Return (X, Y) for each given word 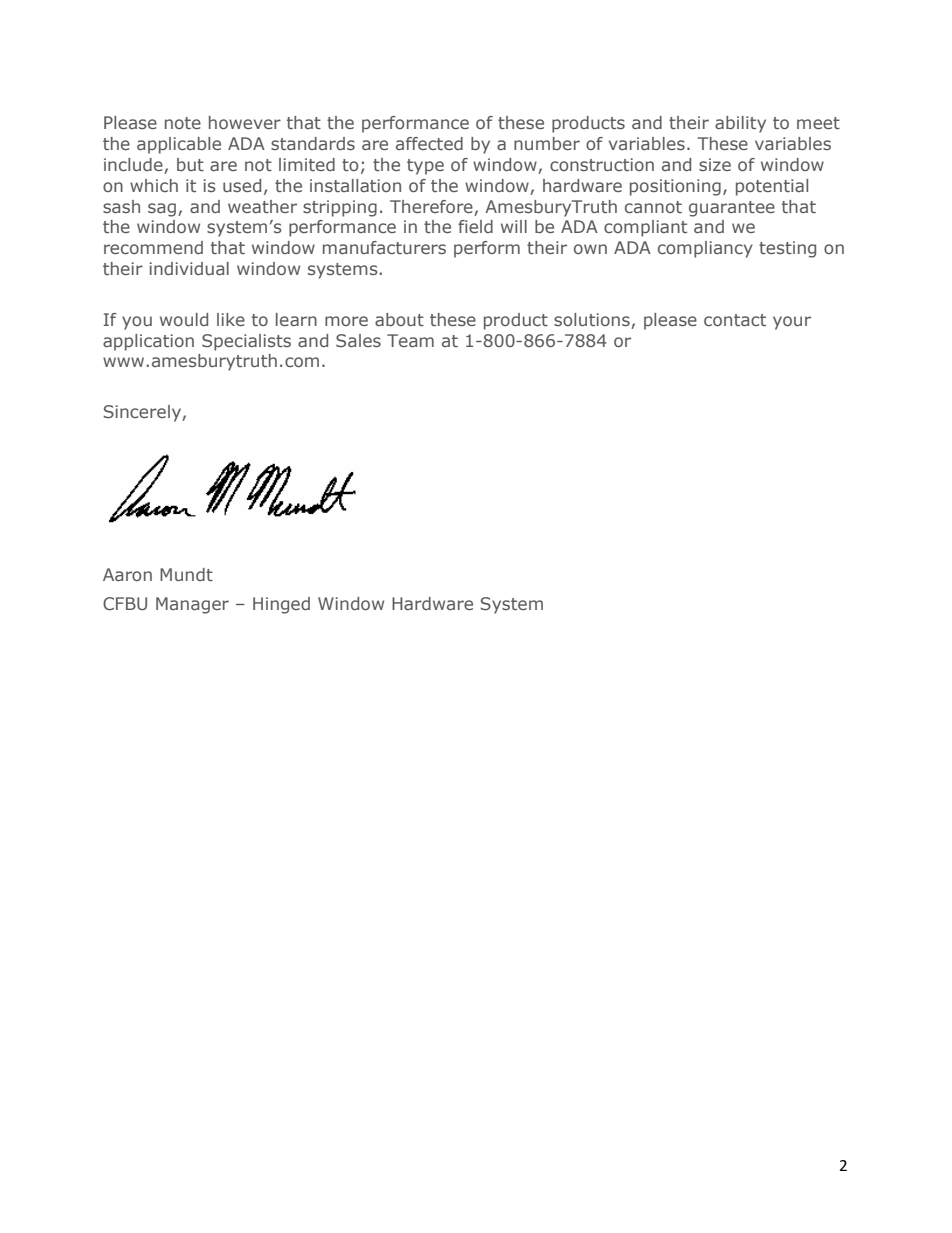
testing (787, 249)
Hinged (281, 605)
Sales (358, 340)
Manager (192, 605)
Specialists (246, 342)
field (475, 226)
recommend (153, 247)
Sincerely (143, 413)
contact (735, 320)
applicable (179, 145)
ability (740, 124)
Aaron (127, 574)
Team (410, 340)
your (792, 323)
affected (429, 143)
